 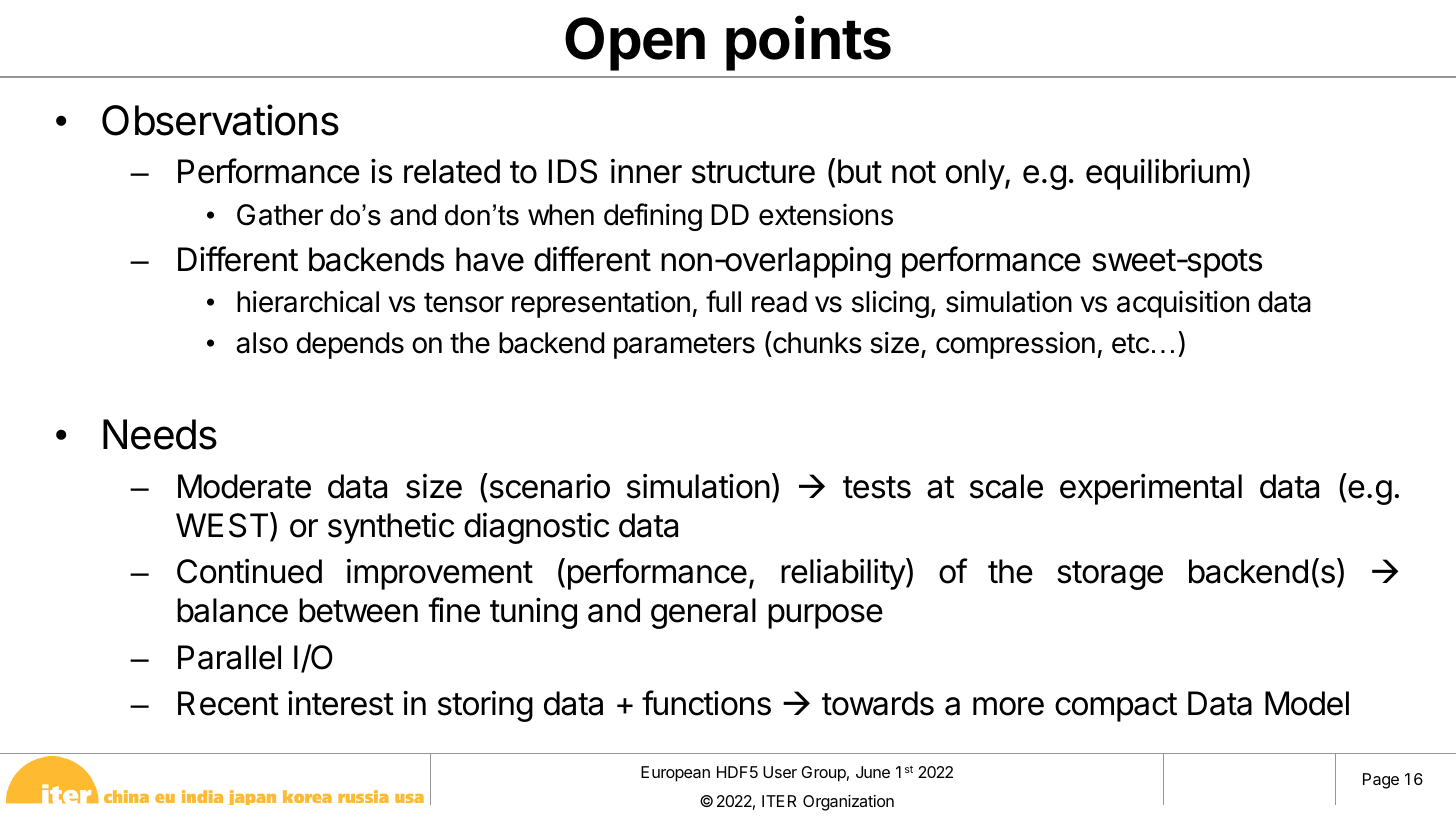 I want to click on Needs, so click(x=160, y=434).
